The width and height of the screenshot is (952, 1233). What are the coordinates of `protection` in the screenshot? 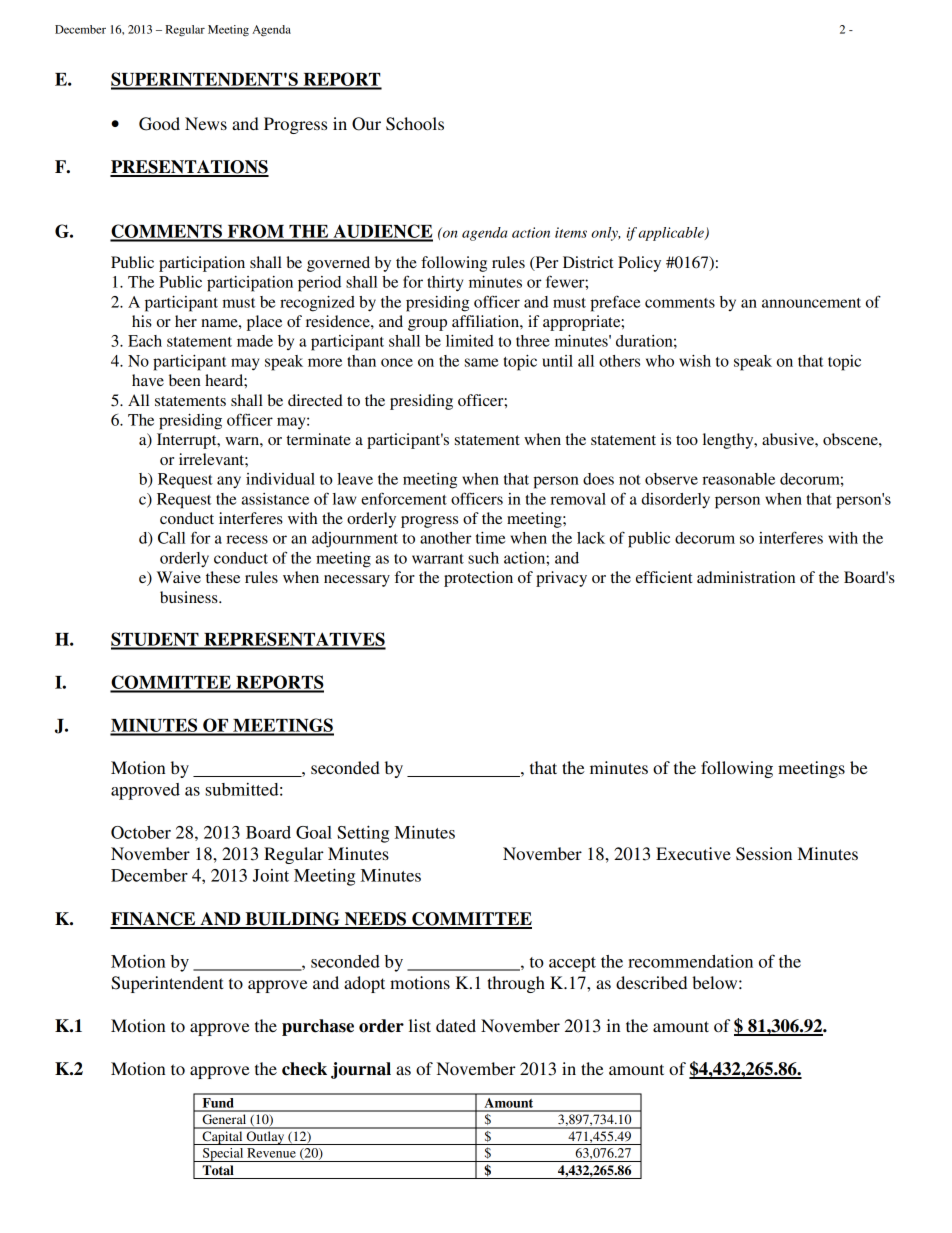 It's located at (478, 579).
